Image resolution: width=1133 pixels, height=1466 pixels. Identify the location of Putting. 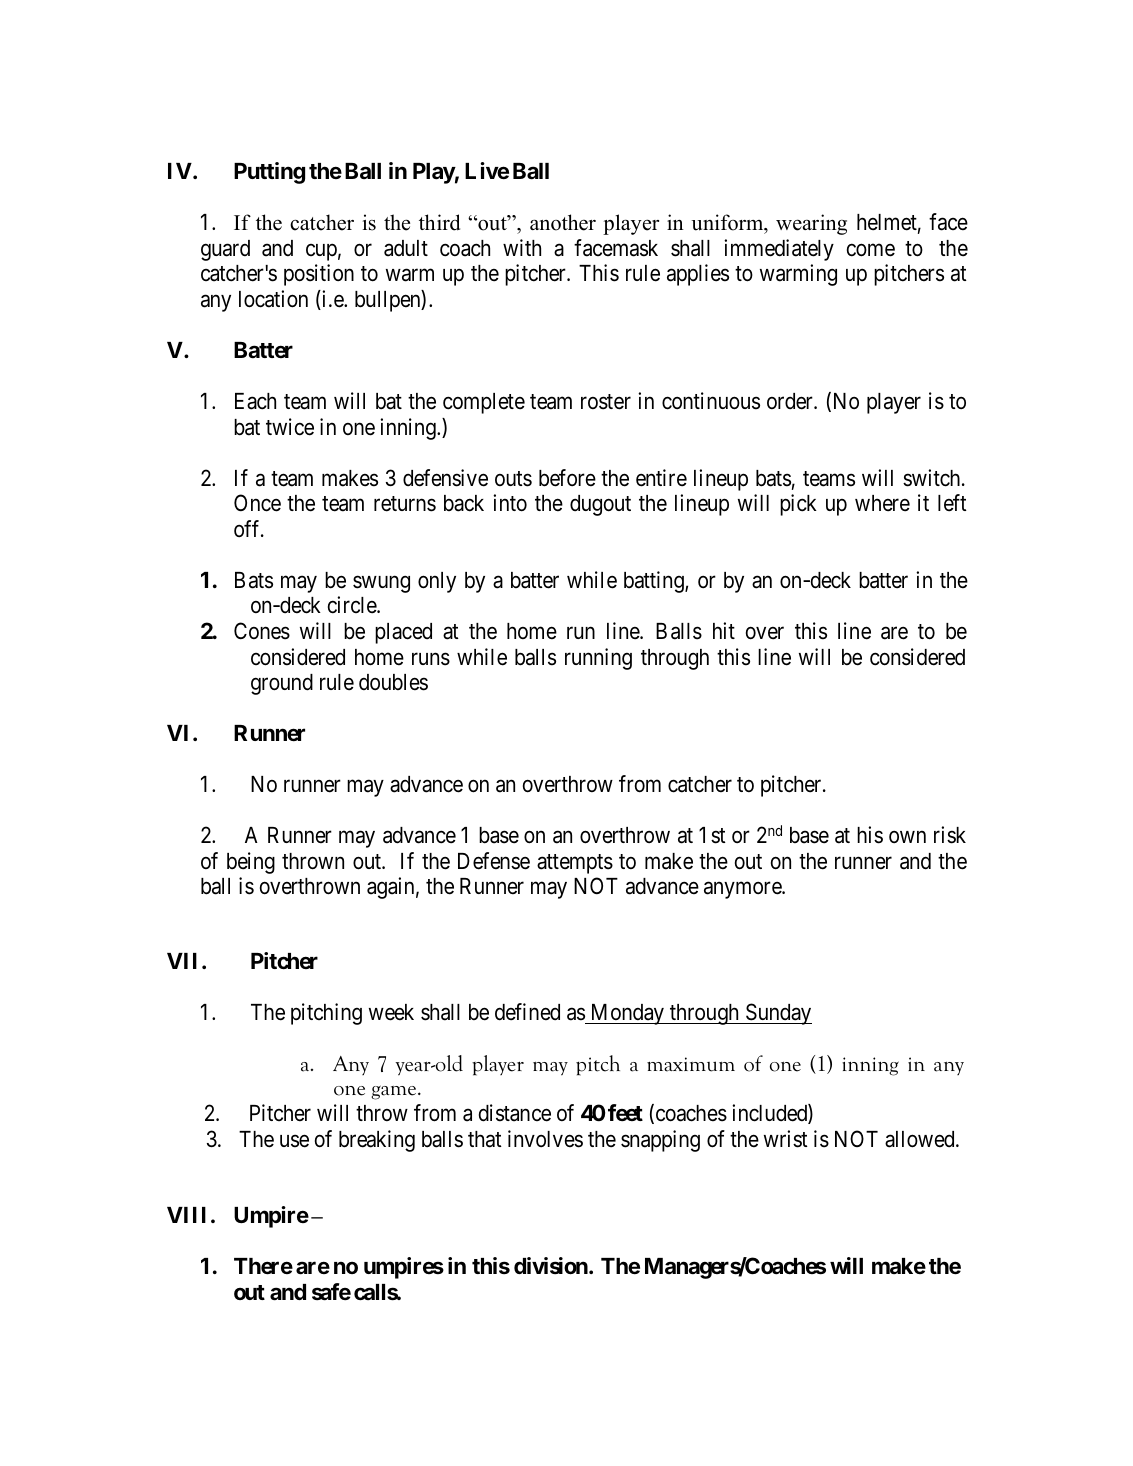
(269, 173).
